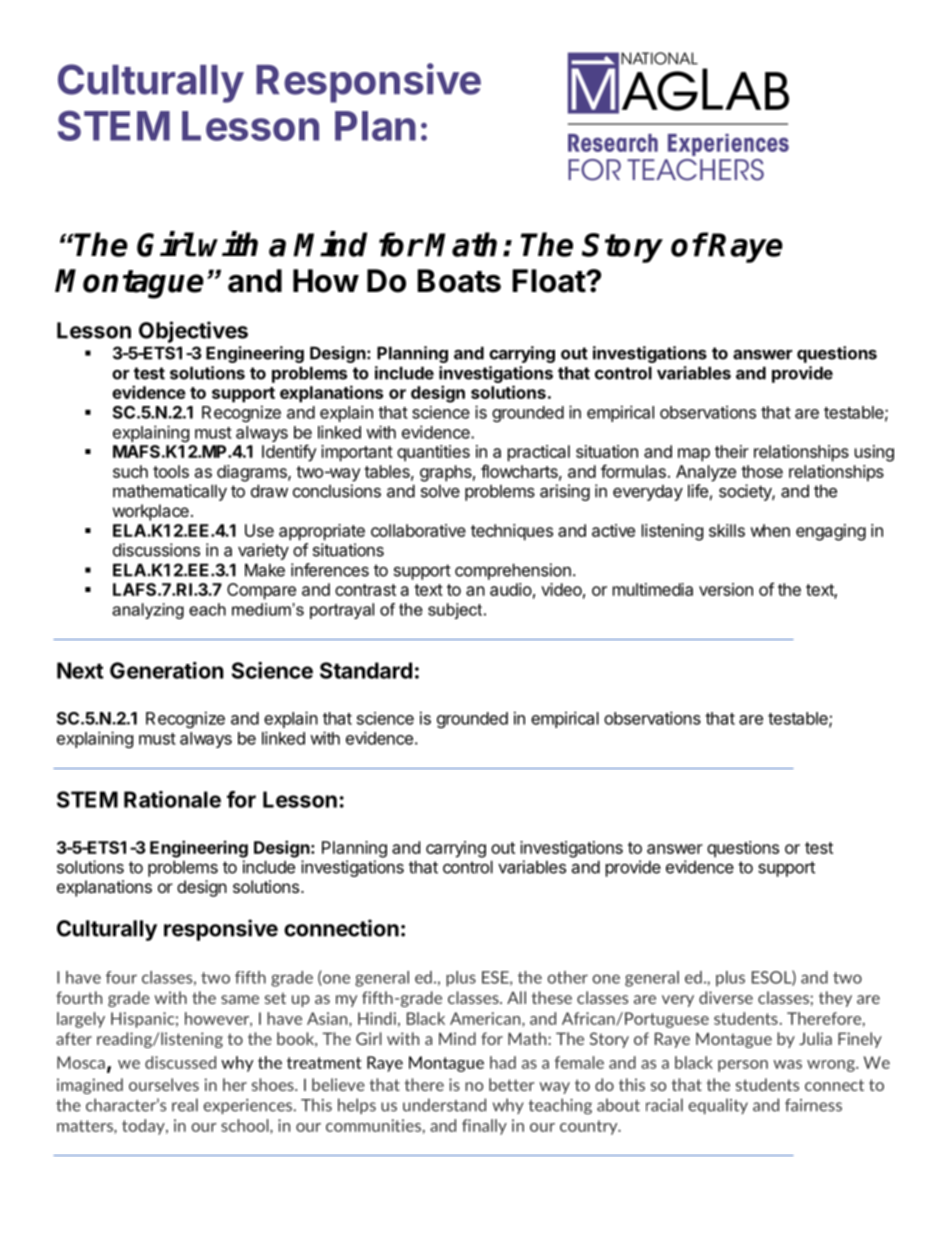  Describe the element at coordinates (459, 281) in the screenshot. I see `Boats` at that location.
